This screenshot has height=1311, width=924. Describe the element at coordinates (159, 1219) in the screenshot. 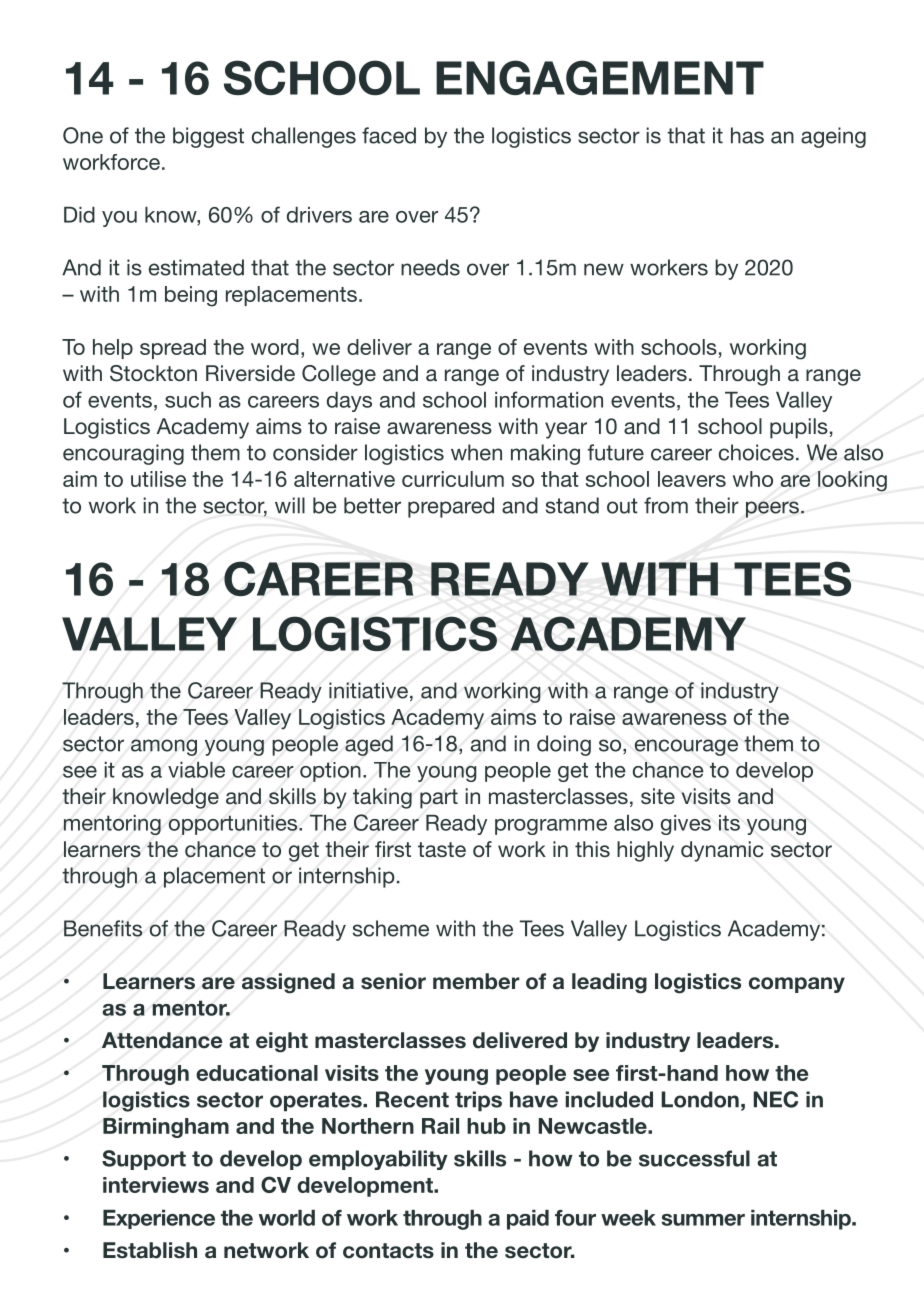

I see `Experience` at that location.
